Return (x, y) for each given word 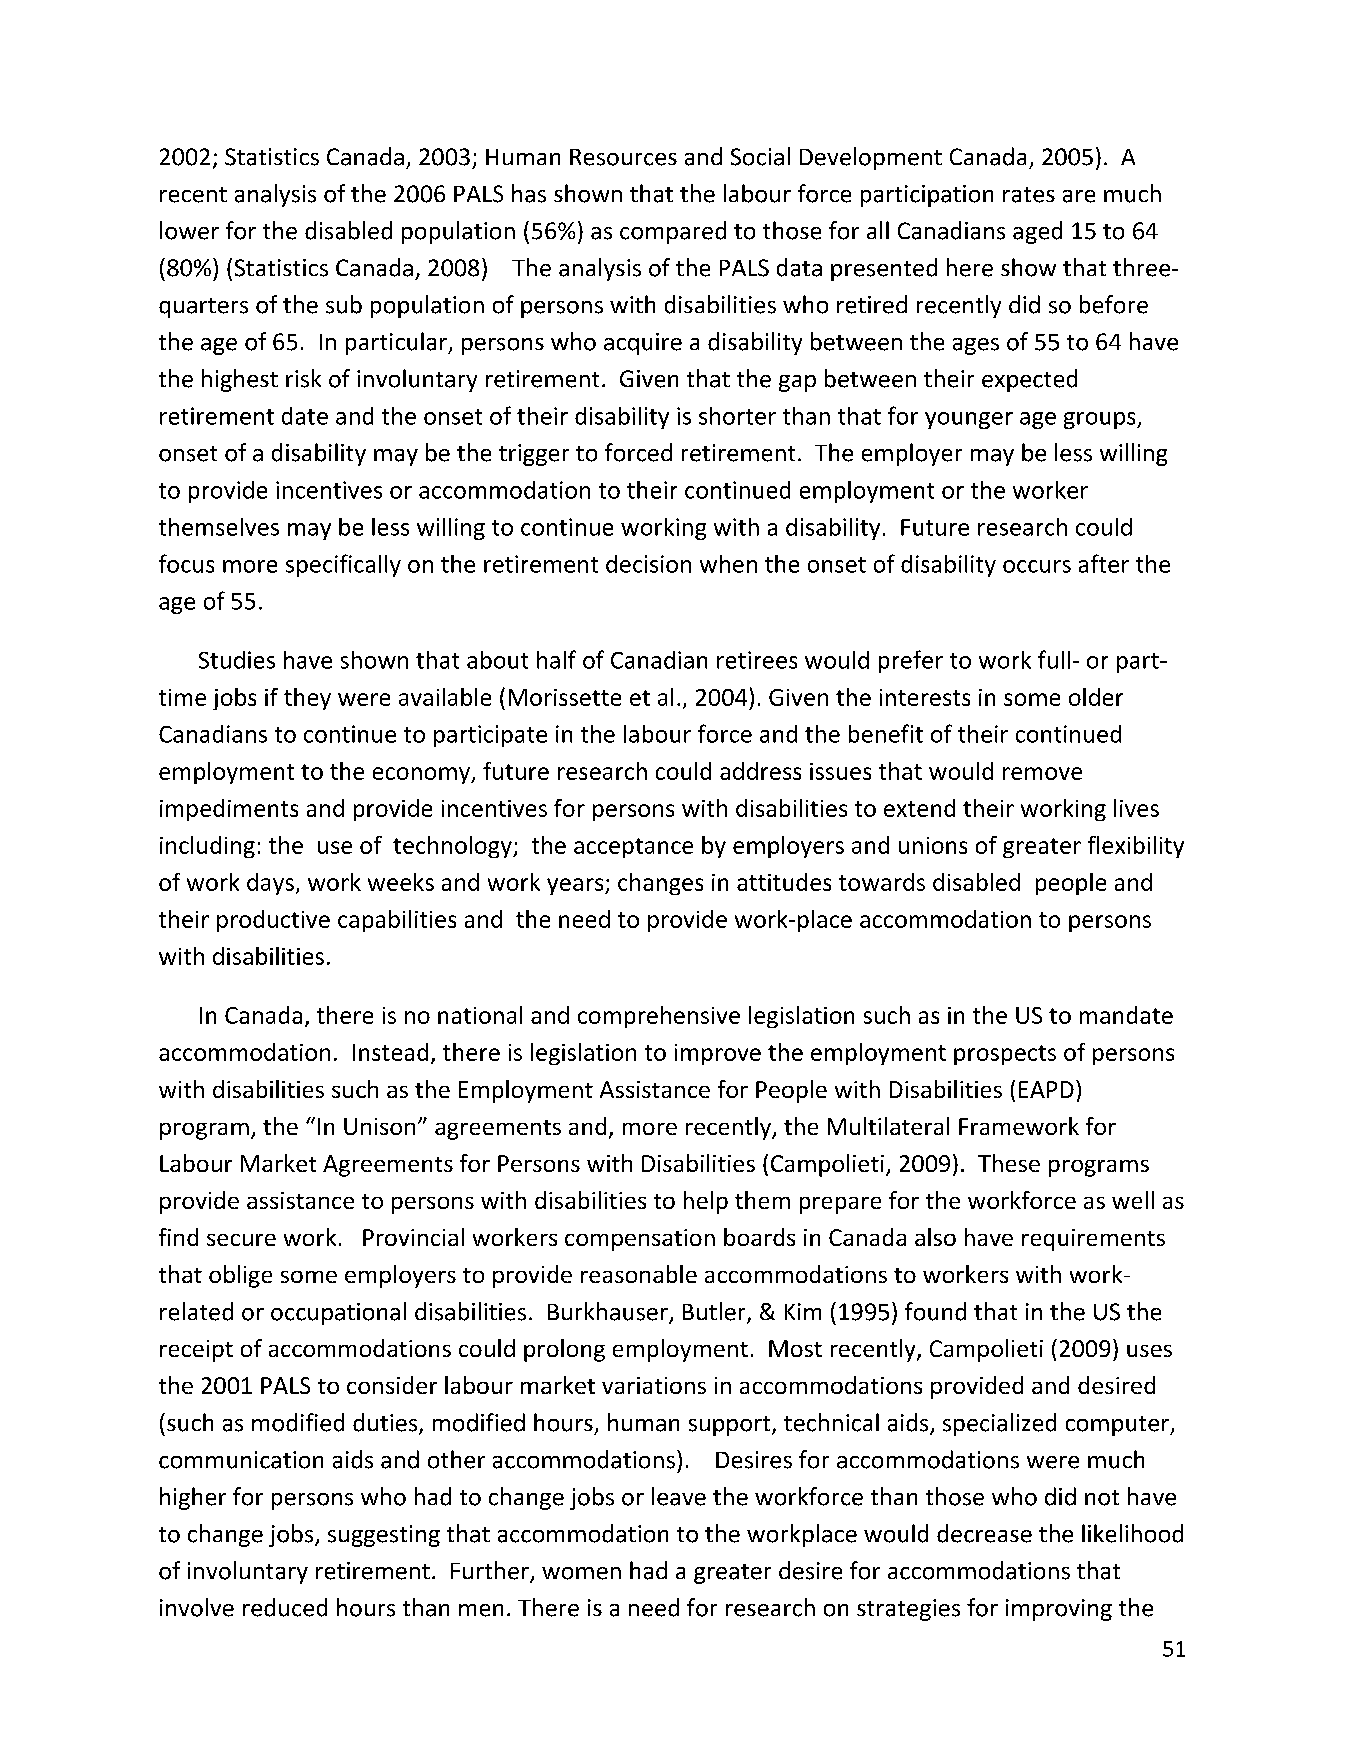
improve (718, 1054)
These (1009, 1163)
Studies (237, 660)
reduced (285, 1607)
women (581, 1573)
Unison (379, 1126)
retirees (757, 660)
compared (673, 232)
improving (1059, 1610)
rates (1029, 195)
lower (189, 230)
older (1096, 697)
